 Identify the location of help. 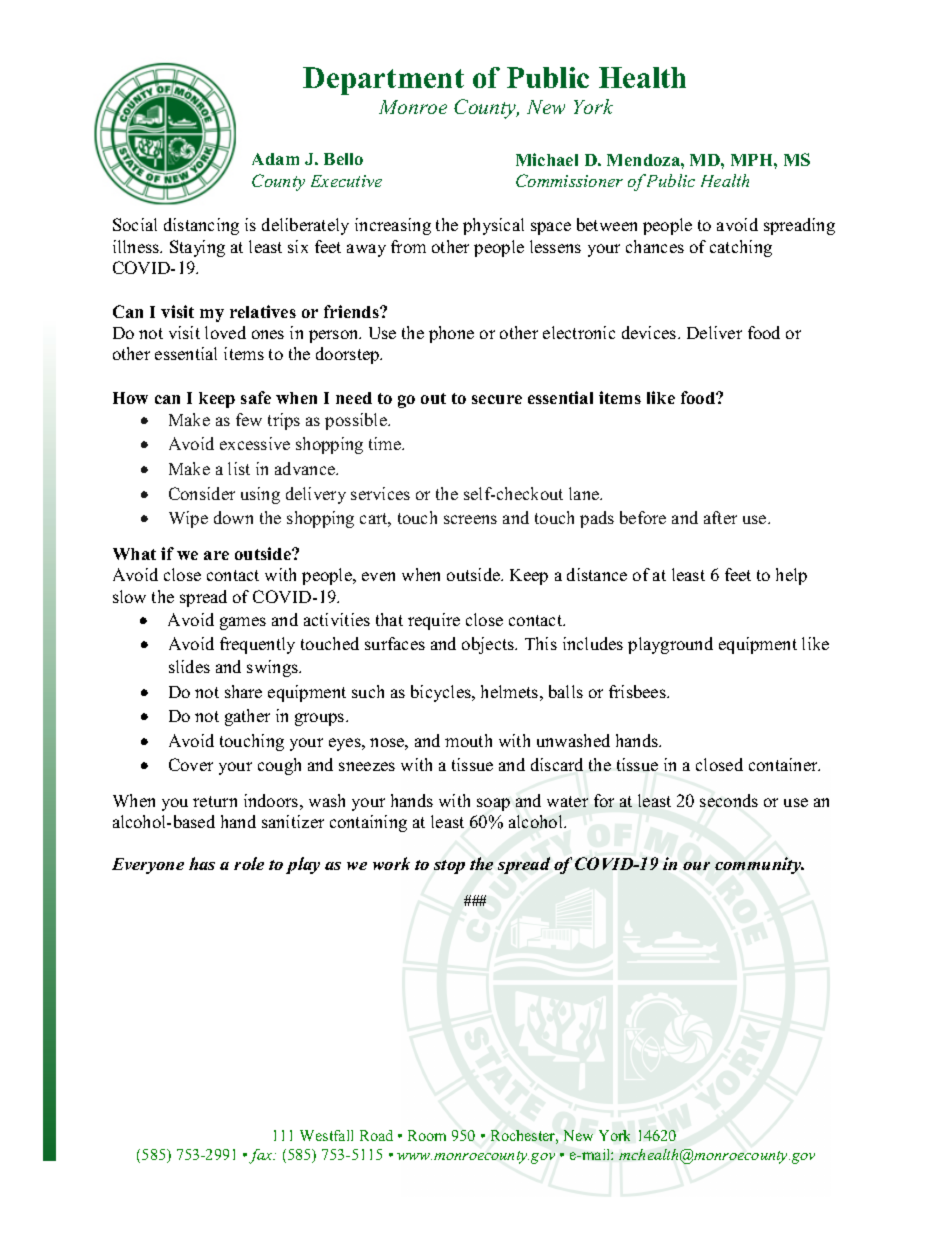
(791, 576).
